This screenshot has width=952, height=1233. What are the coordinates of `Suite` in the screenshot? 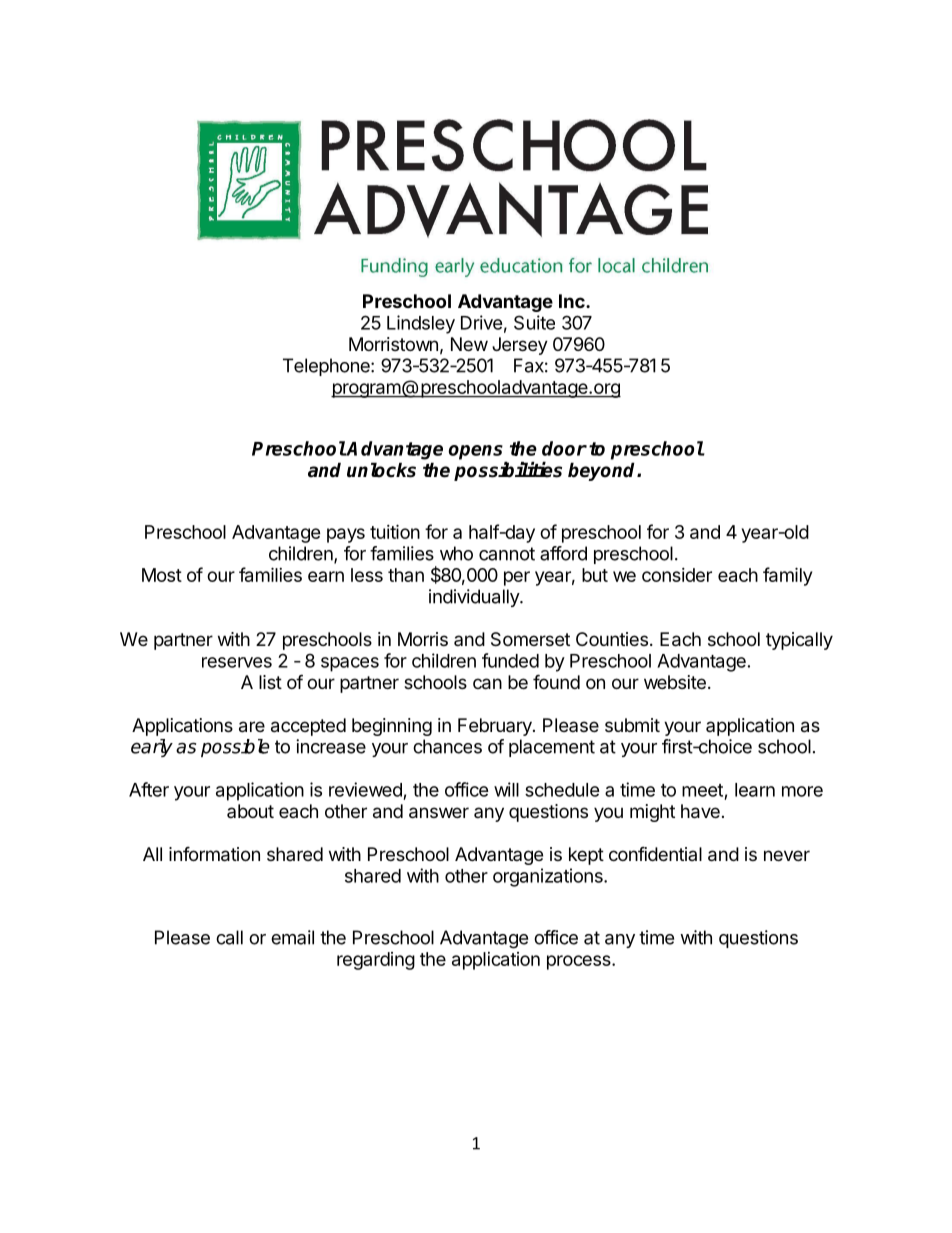 It's located at (534, 322).
